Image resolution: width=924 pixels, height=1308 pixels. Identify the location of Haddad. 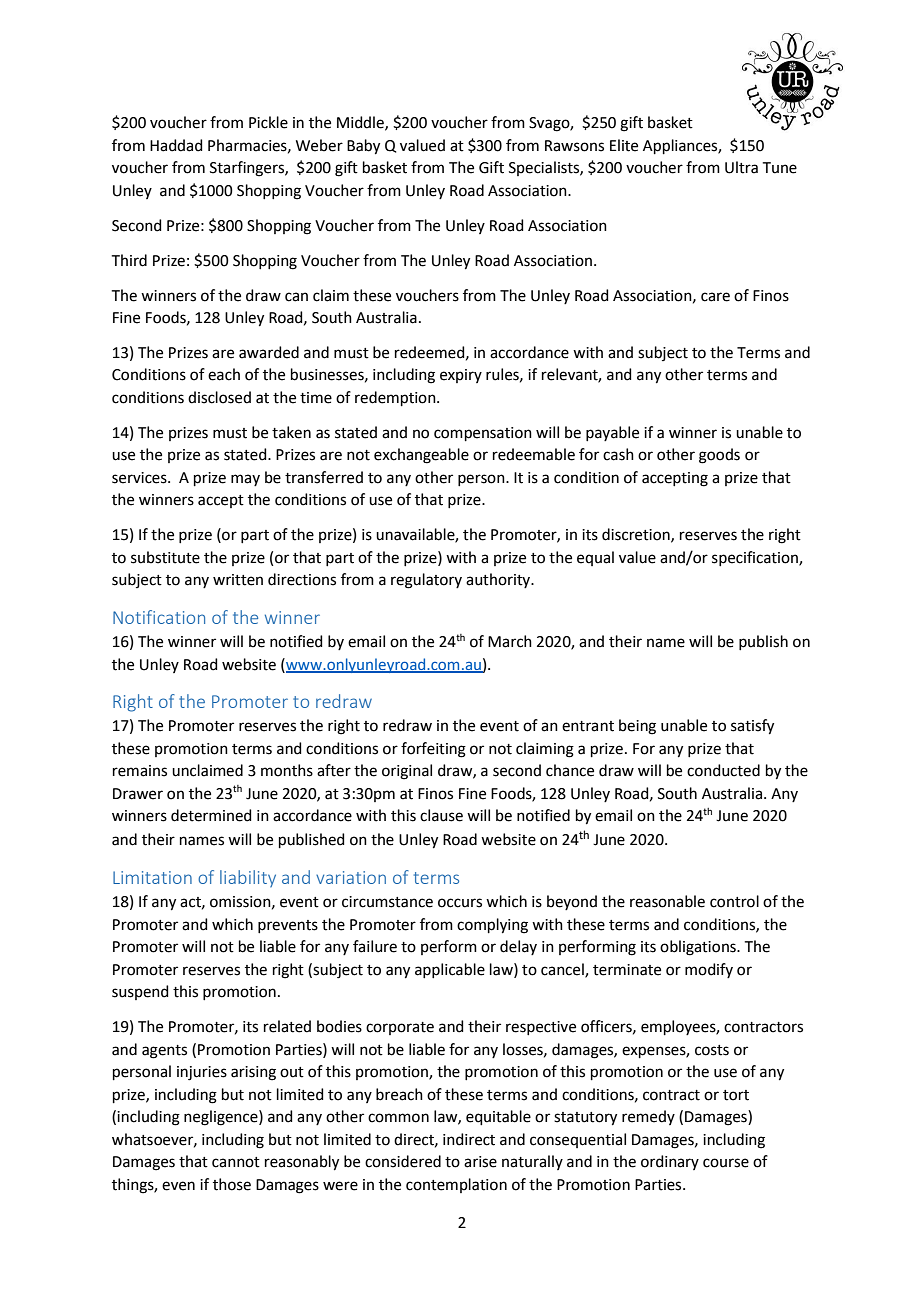
(176, 145).
